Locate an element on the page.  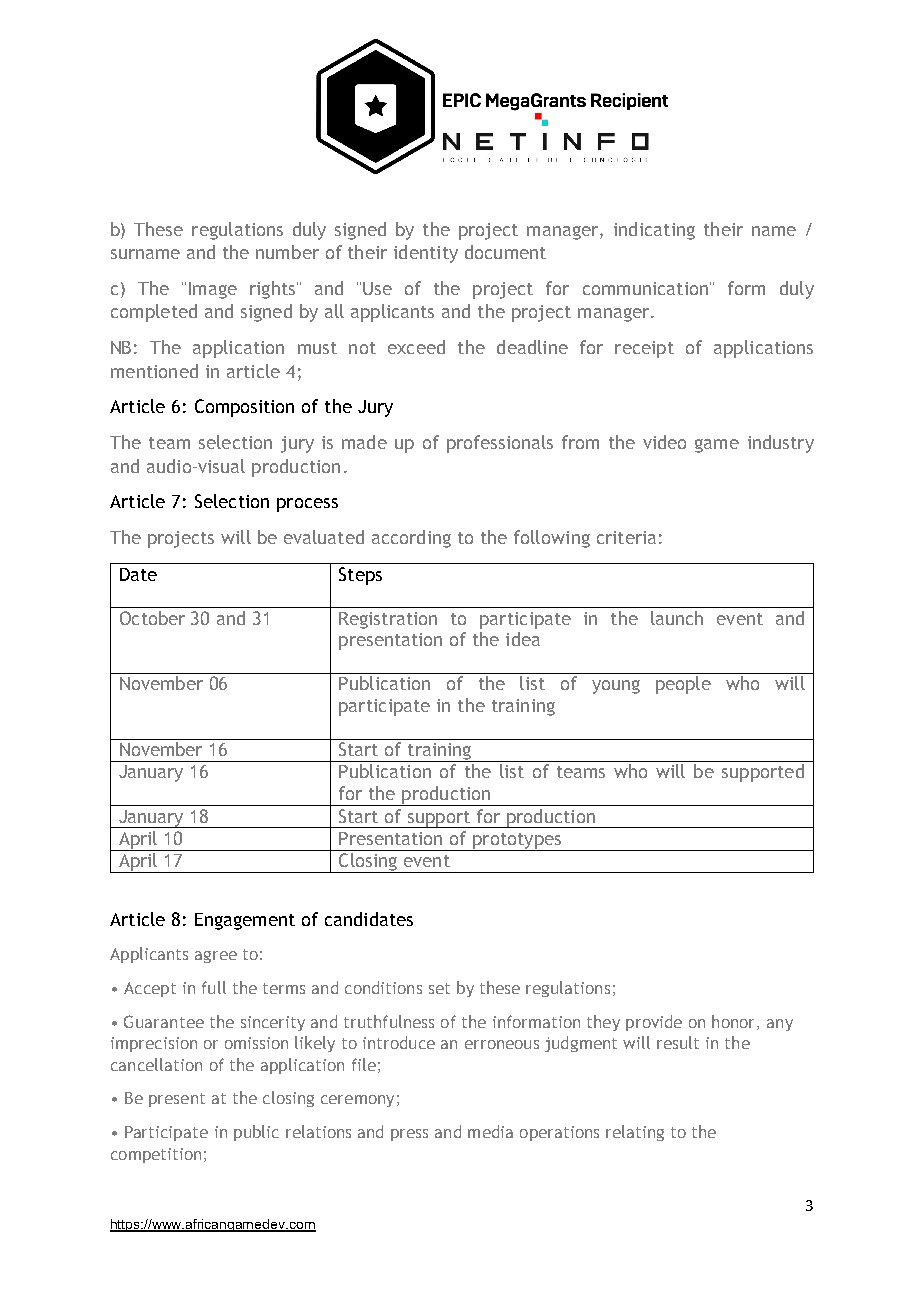
relating is located at coordinates (635, 1133).
